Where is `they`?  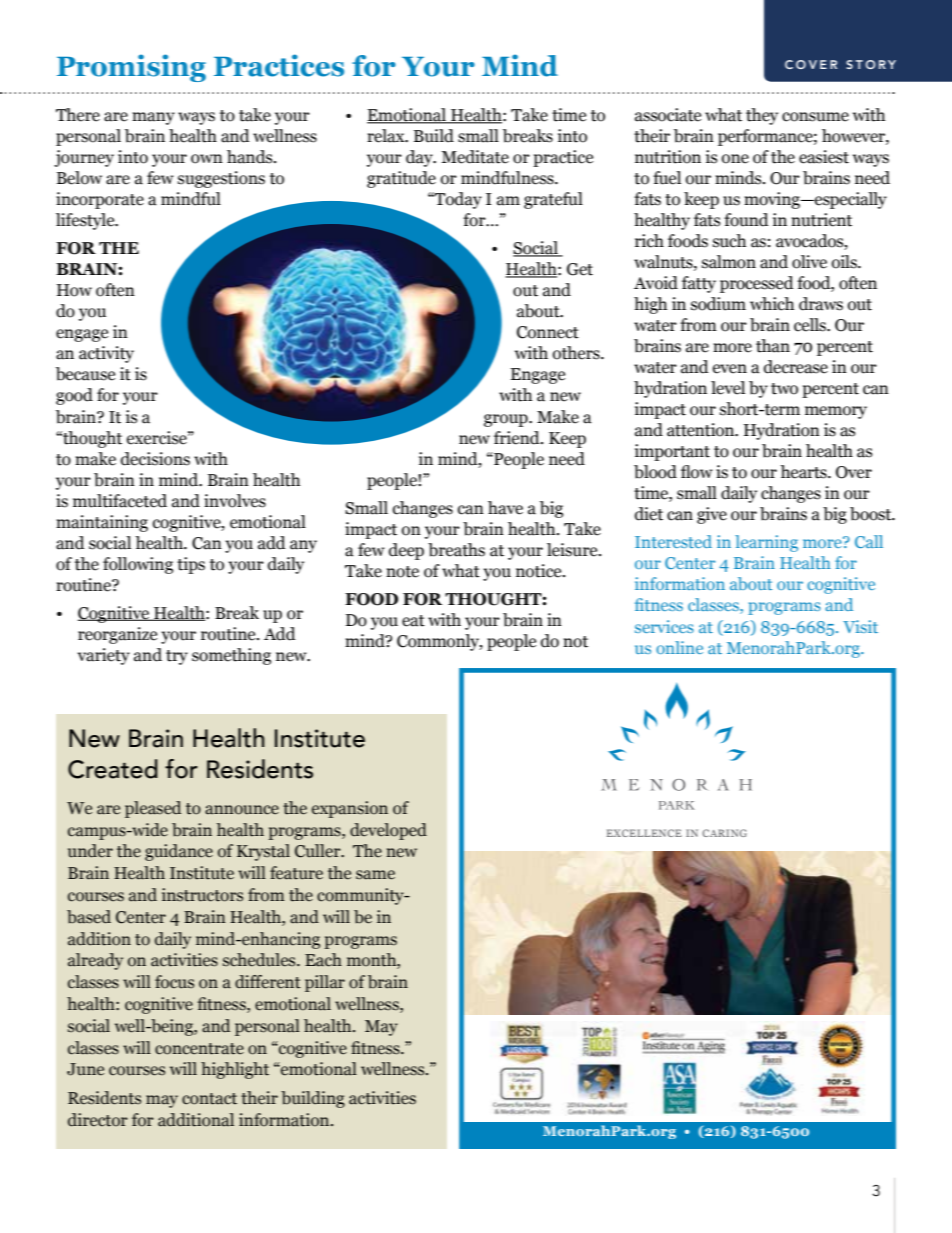
they is located at coordinates (762, 116).
